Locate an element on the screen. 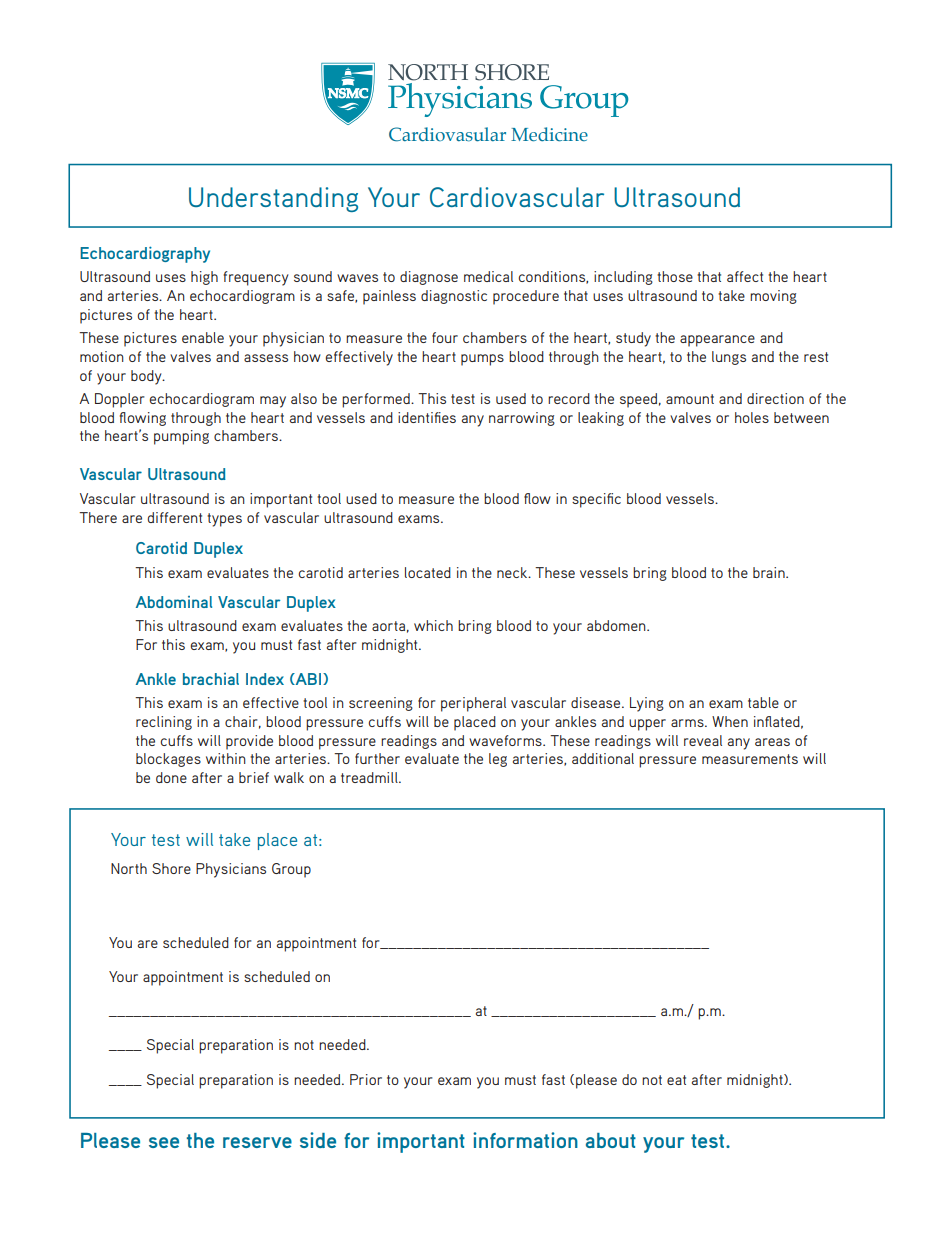  Abdominal is located at coordinates (174, 602).
